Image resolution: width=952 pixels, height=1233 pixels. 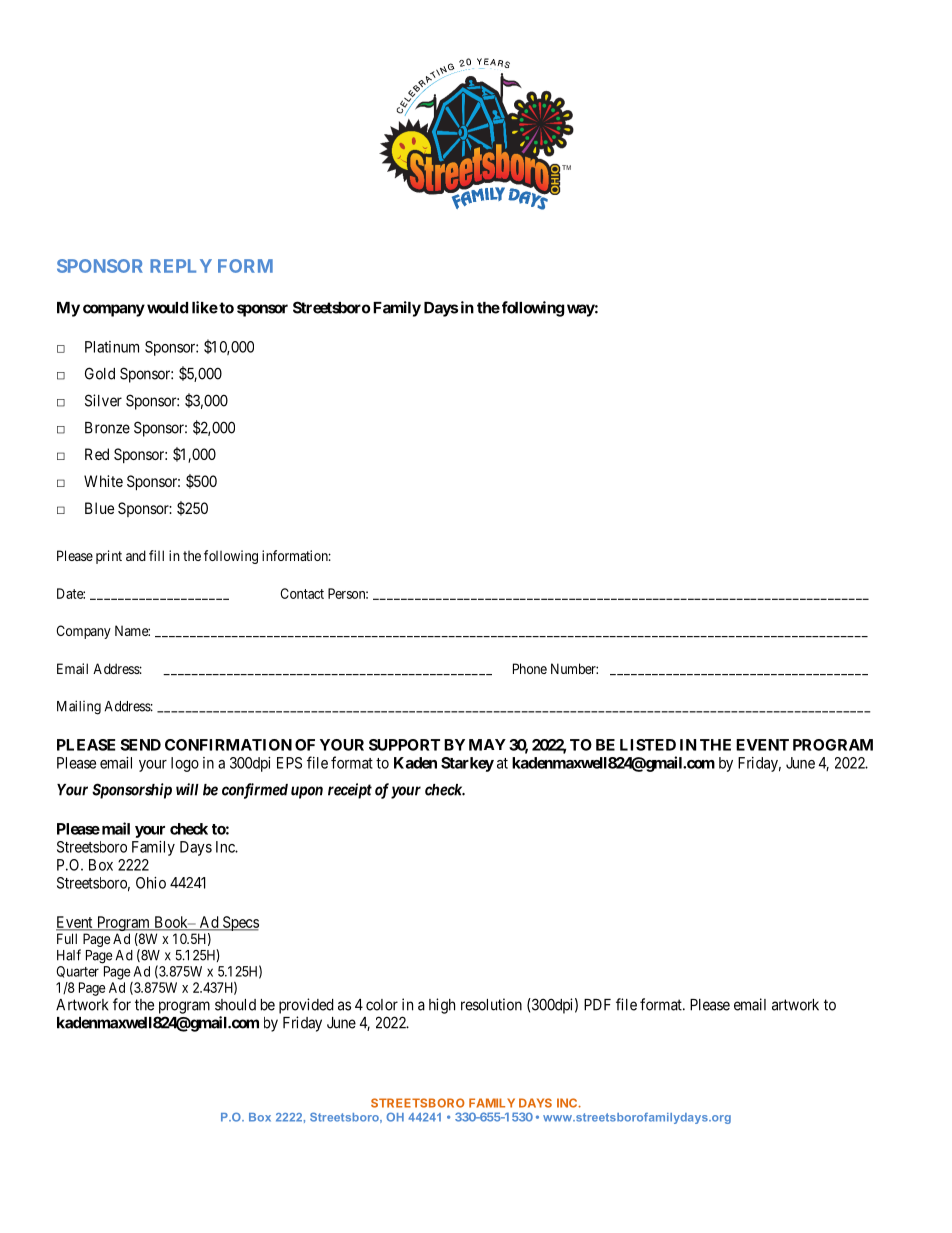 What do you see at coordinates (181, 266) in the document?
I see `REPLY` at bounding box center [181, 266].
